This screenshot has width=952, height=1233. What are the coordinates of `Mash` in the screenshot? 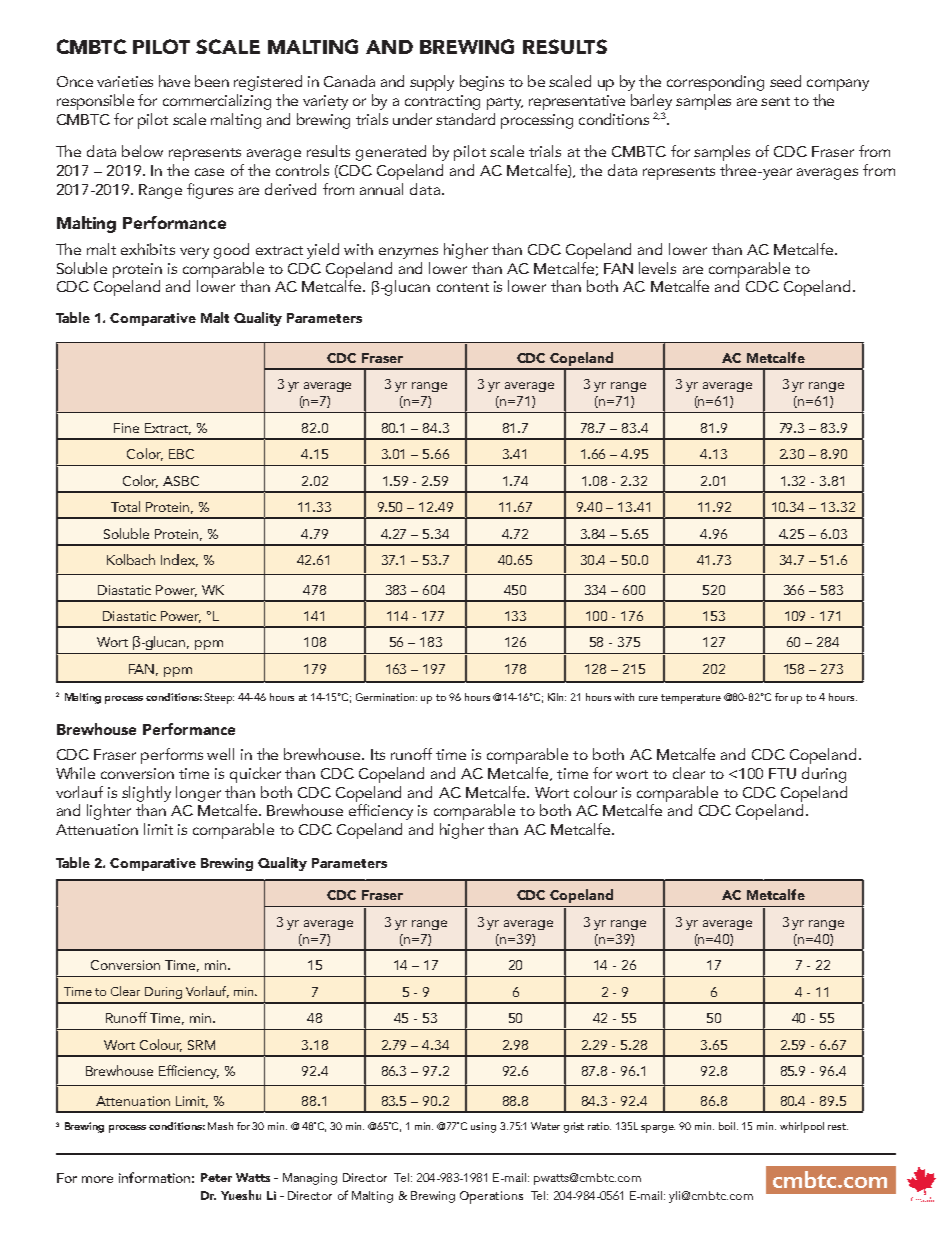 It's located at (220, 1126).
